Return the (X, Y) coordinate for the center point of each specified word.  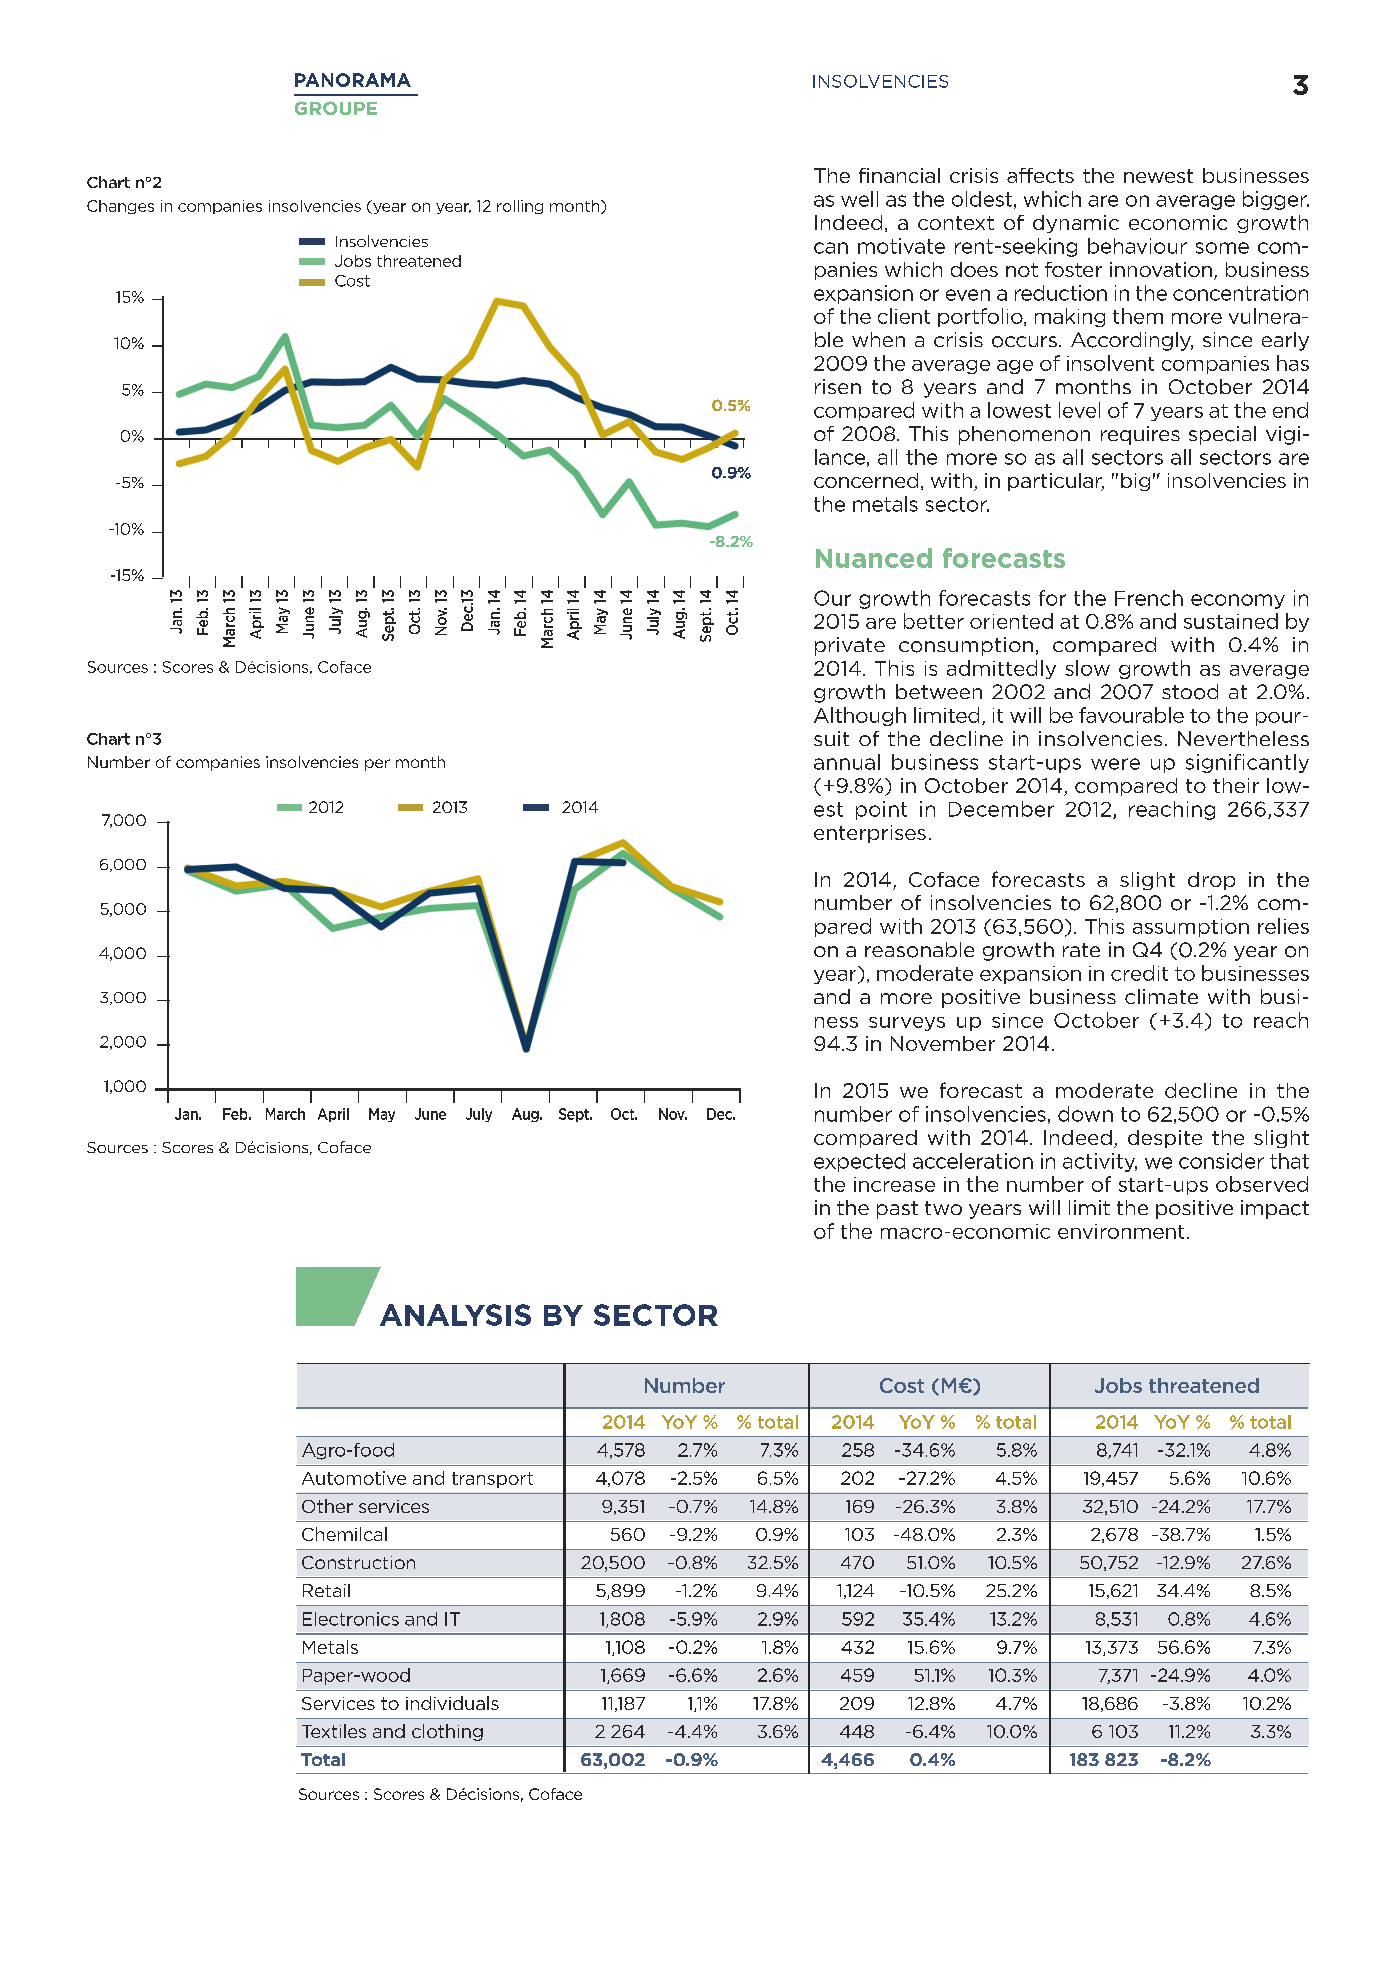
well (859, 199)
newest (1158, 176)
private (850, 646)
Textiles (334, 1731)
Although (860, 716)
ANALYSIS (455, 1315)
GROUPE (336, 108)
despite (1165, 1139)
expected (859, 1162)
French (1149, 598)
